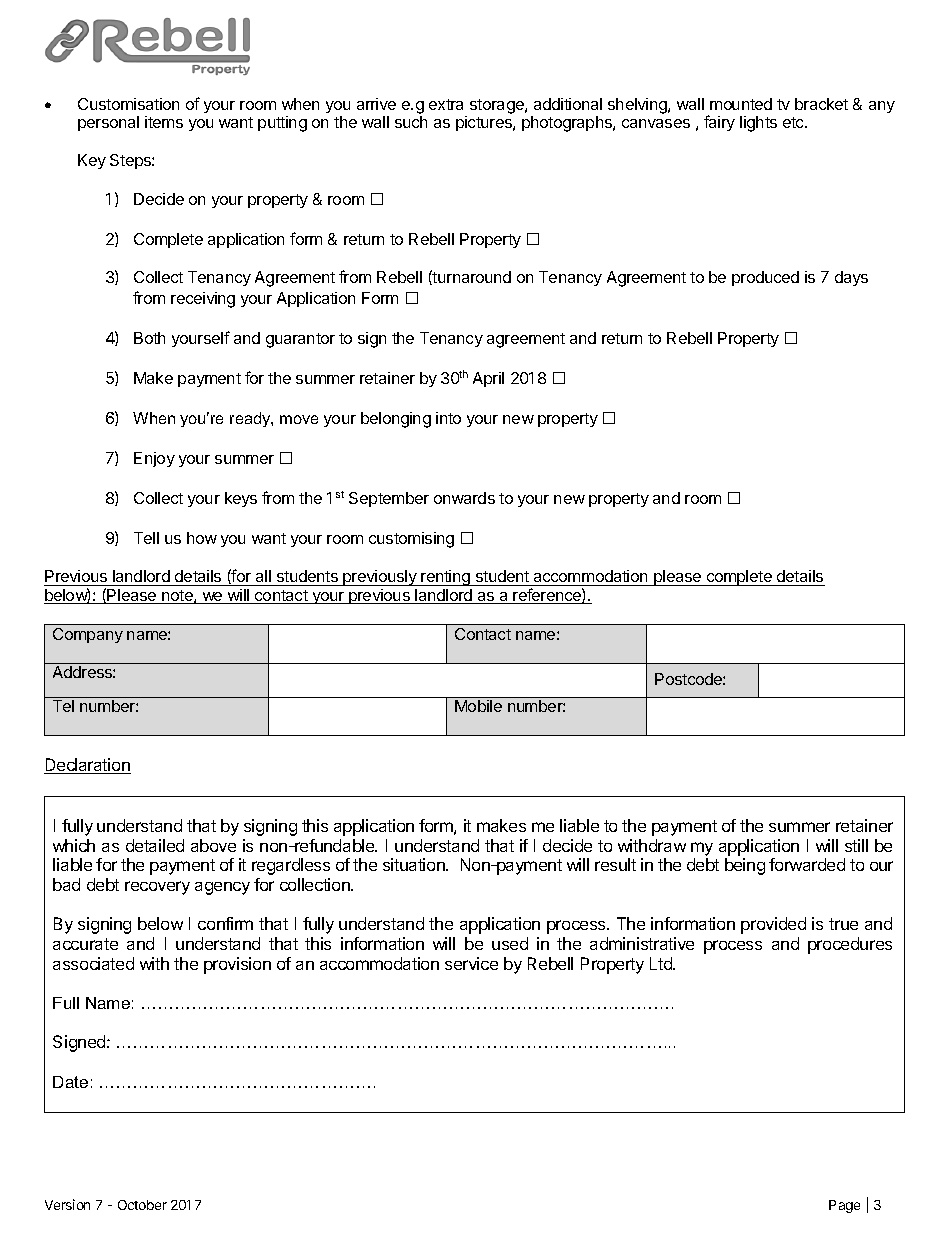 This image has width=952, height=1233. Describe the element at coordinates (446, 578) in the image. I see `renting` at that location.
